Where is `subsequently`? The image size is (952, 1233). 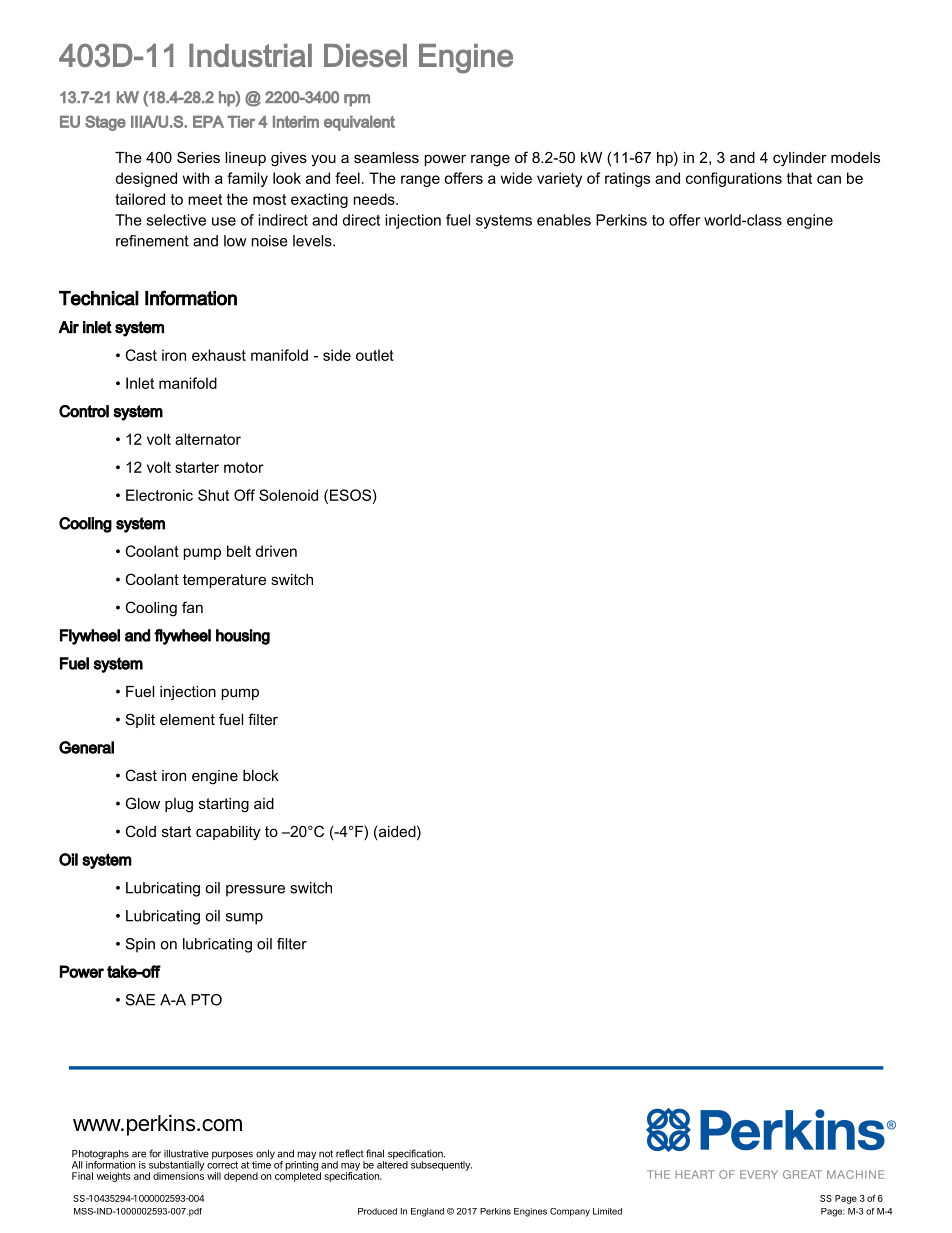 subsequently is located at coordinates (441, 1166).
